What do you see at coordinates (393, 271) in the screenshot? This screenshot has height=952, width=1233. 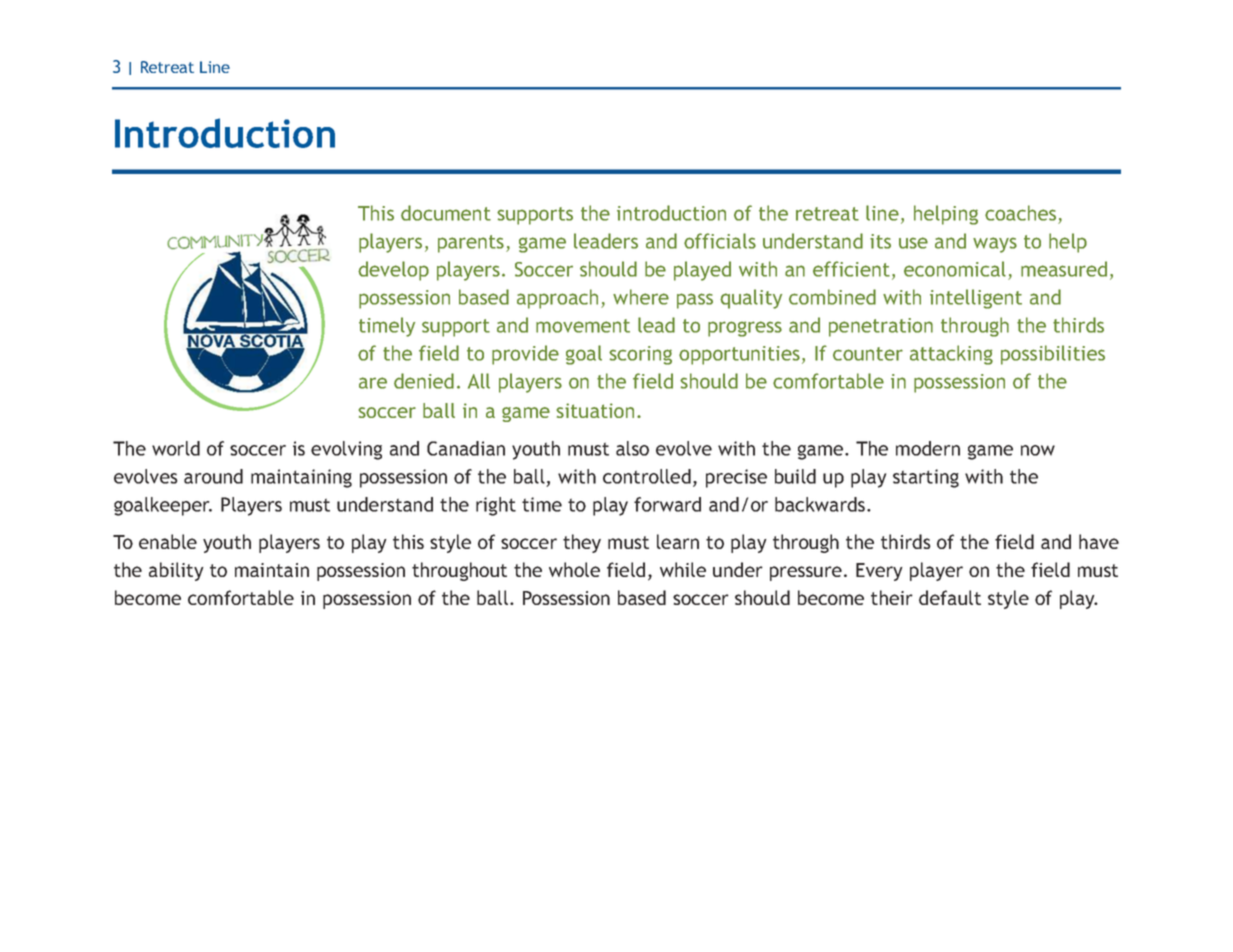 I see `develop` at bounding box center [393, 271].
